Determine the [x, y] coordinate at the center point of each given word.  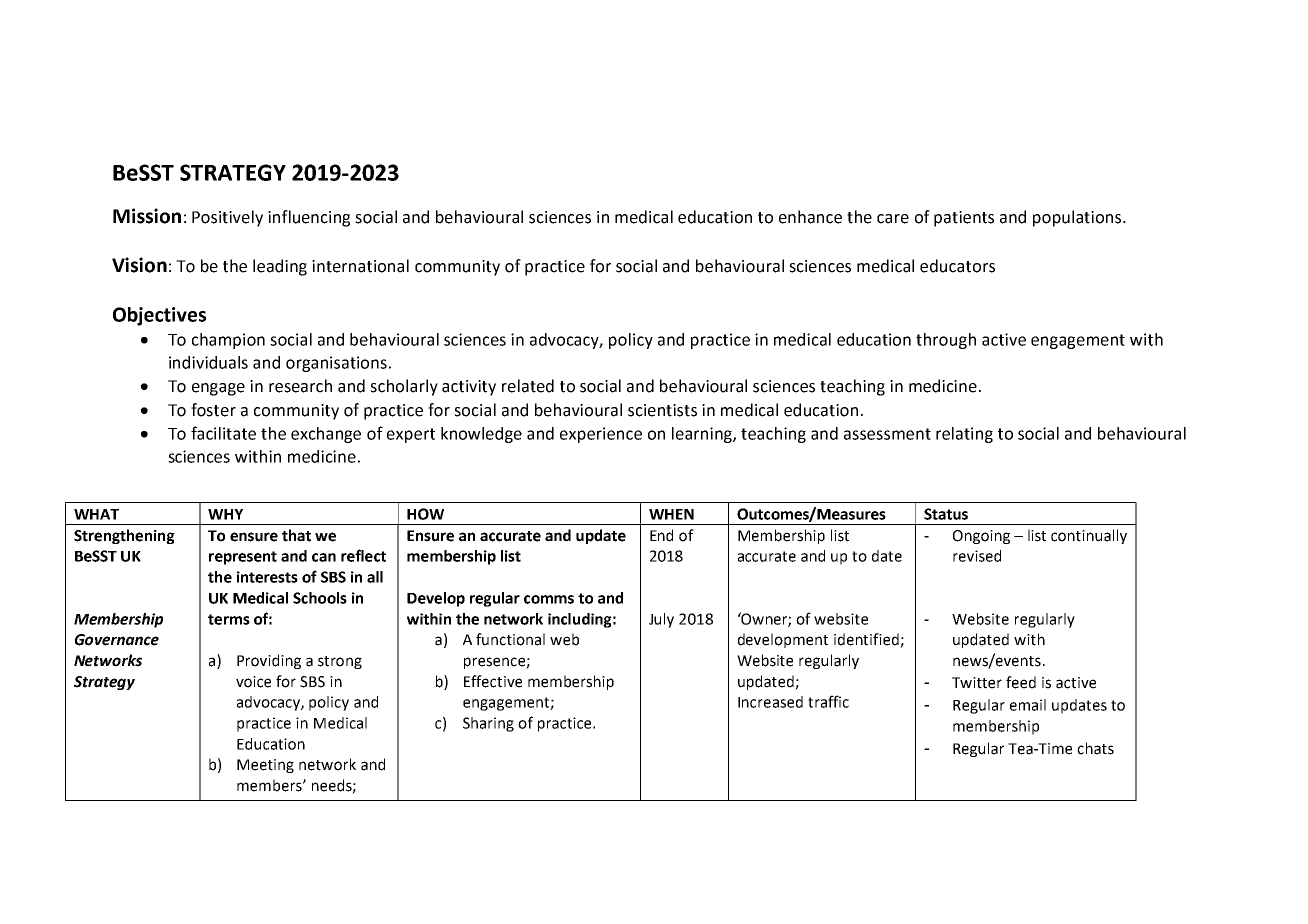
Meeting [265, 766]
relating [964, 435]
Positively [227, 218]
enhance [810, 217]
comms [549, 599]
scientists [662, 410]
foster [213, 410]
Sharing [488, 724]
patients [964, 219]
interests [267, 577]
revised [977, 556]
